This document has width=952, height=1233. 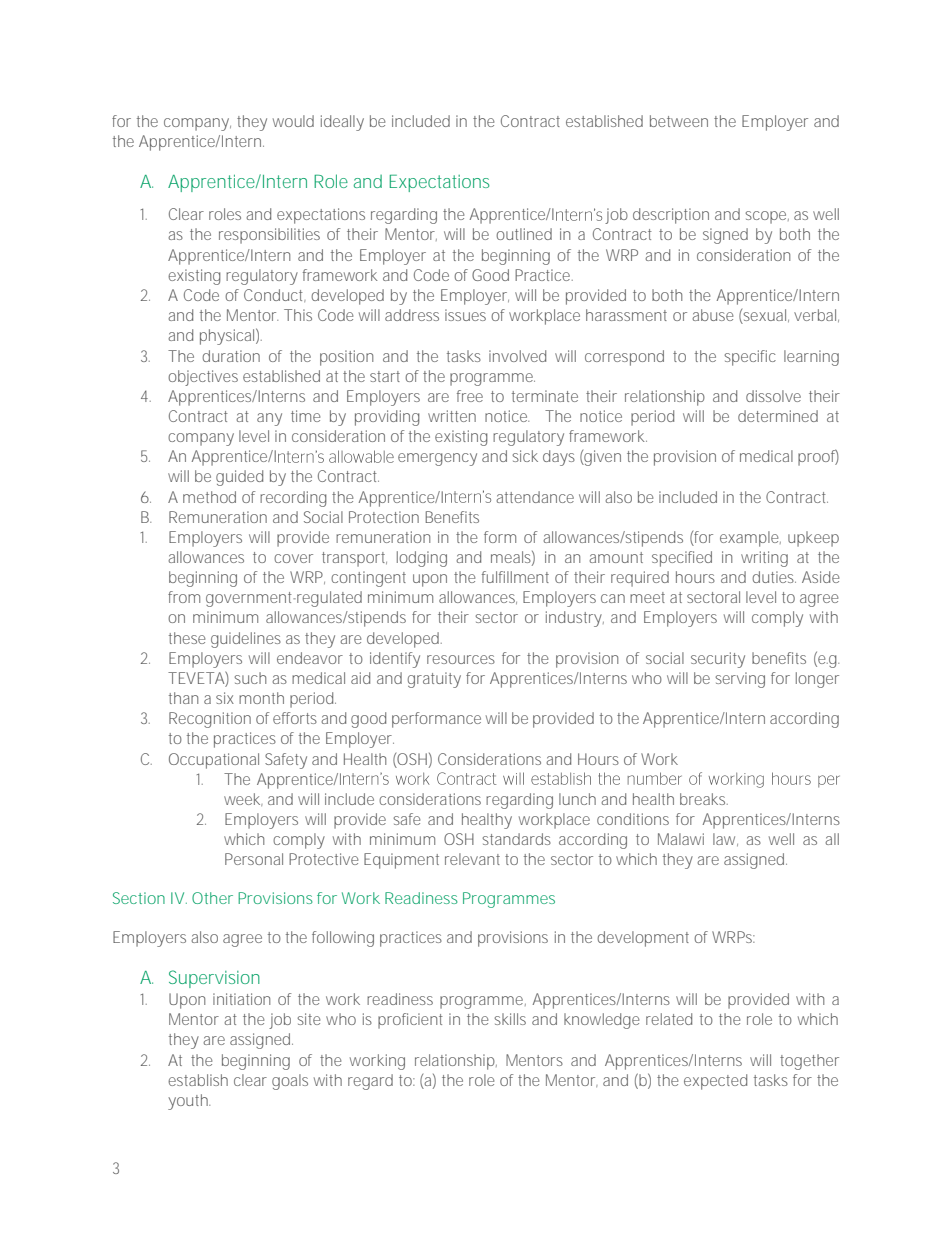 What do you see at coordinates (472, 859) in the document?
I see `relevant` at bounding box center [472, 859].
